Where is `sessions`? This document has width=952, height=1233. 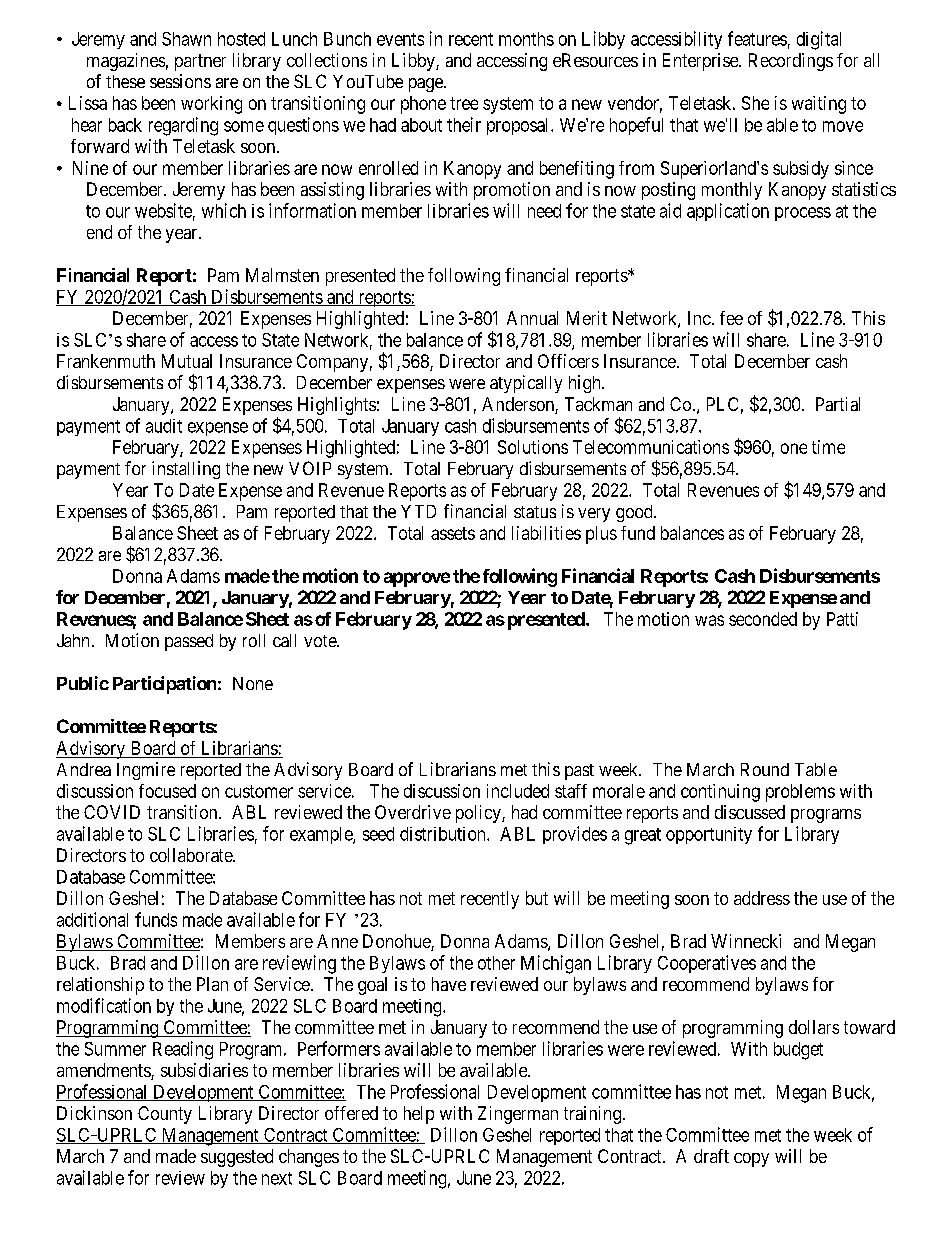
sessions is located at coordinates (180, 81).
